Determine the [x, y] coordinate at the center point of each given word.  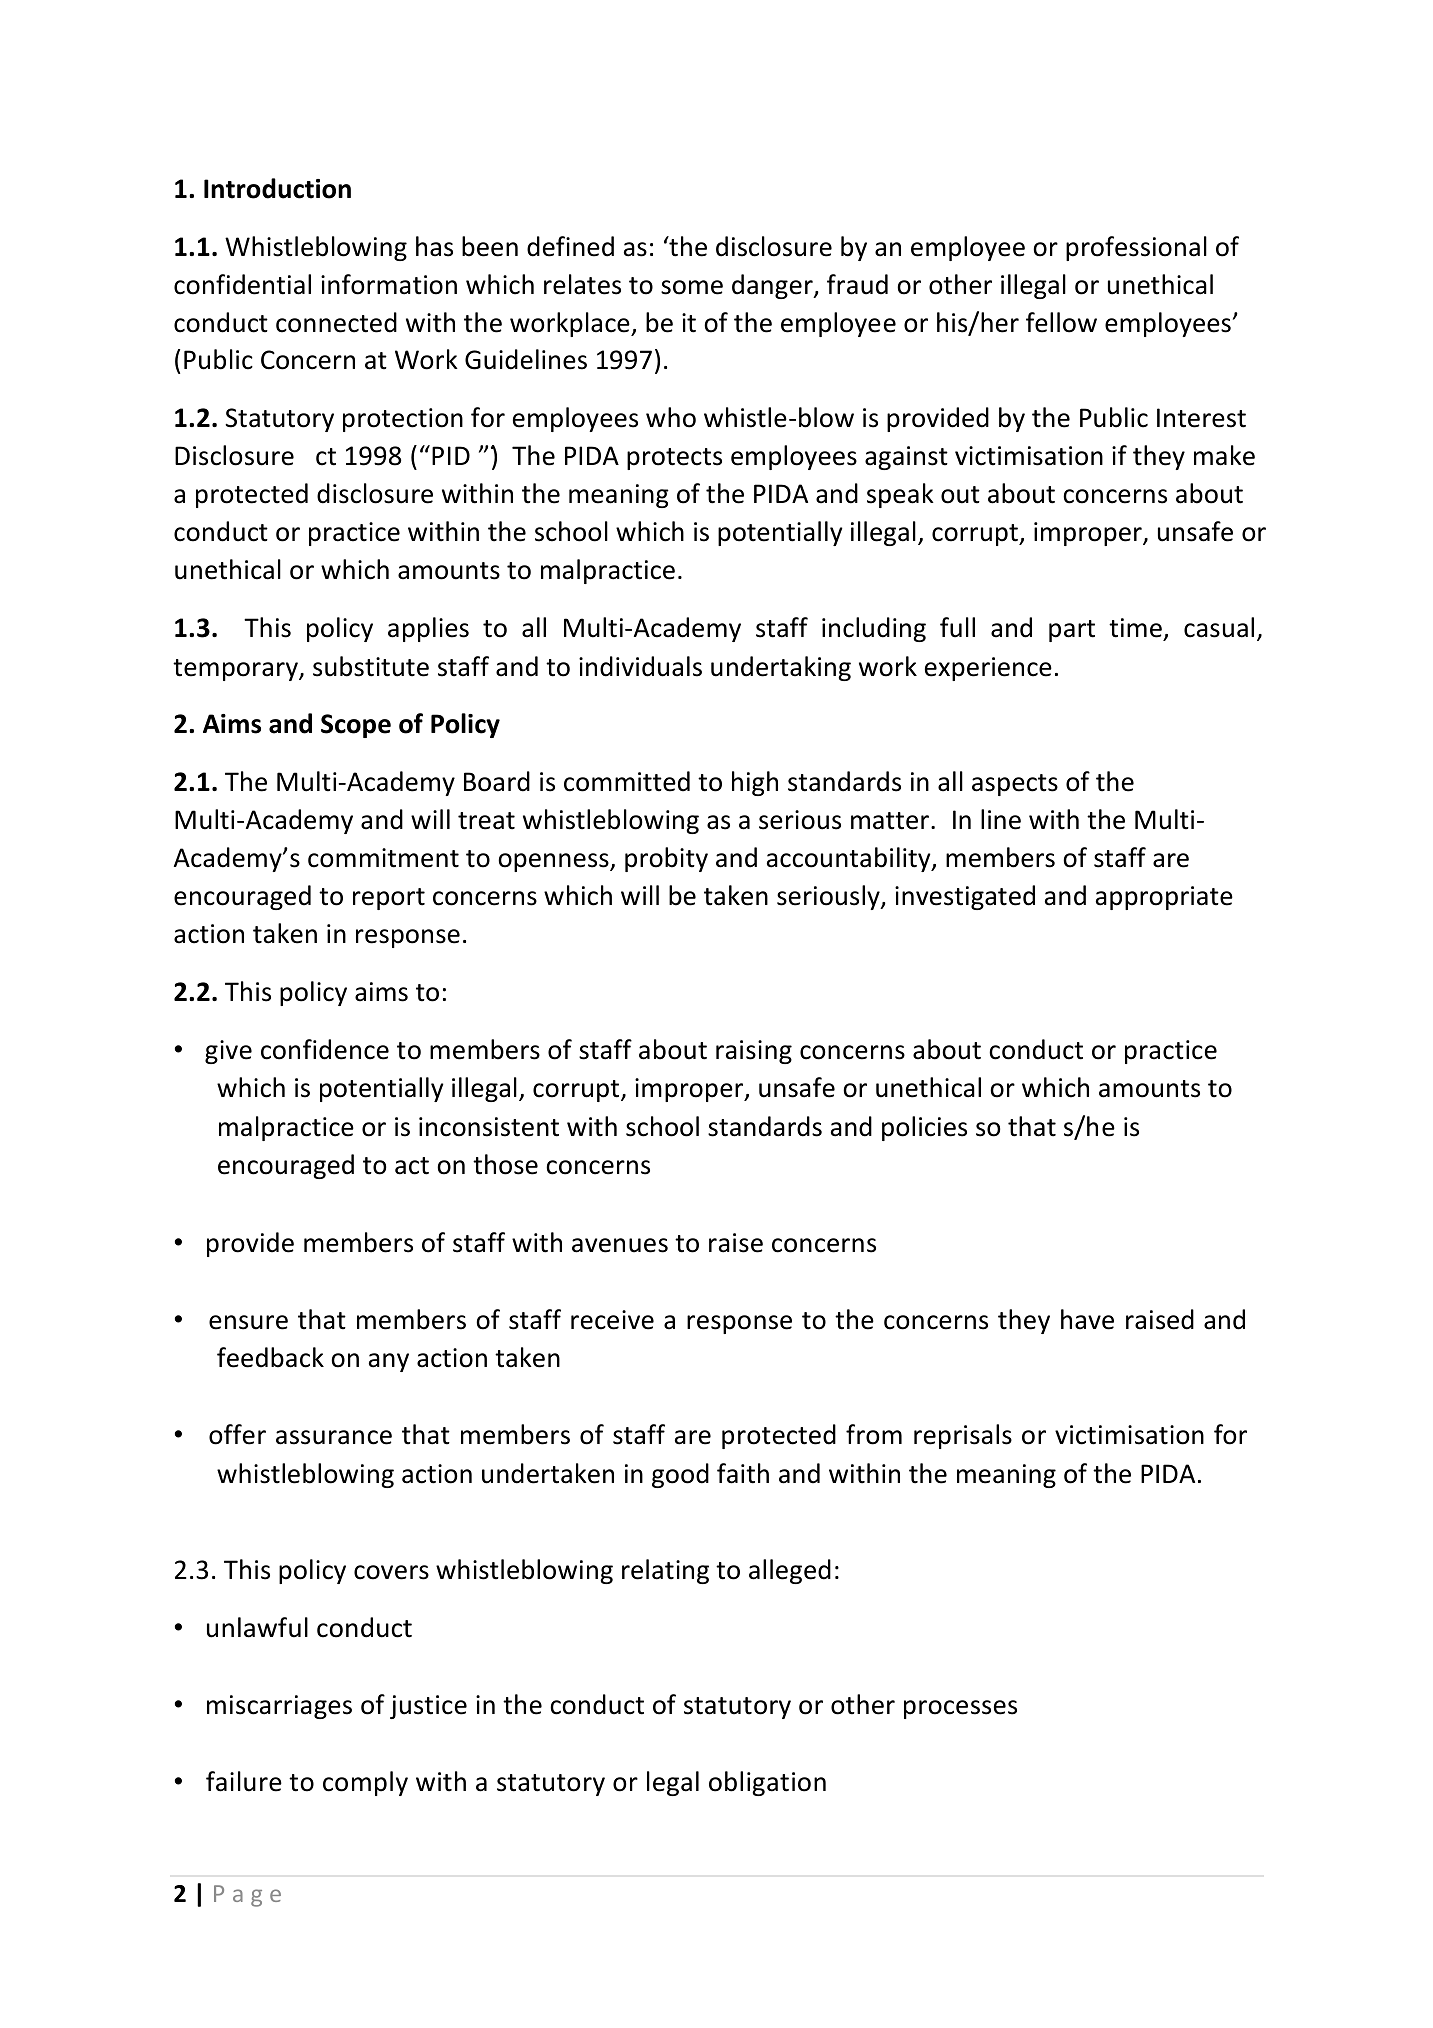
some [692, 287]
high [755, 783]
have [1087, 1319]
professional [1136, 248]
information [389, 284]
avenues [620, 1245]
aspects [1015, 785]
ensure [248, 1322]
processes [960, 1709]
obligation [767, 1783]
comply [365, 1783]
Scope [356, 726]
